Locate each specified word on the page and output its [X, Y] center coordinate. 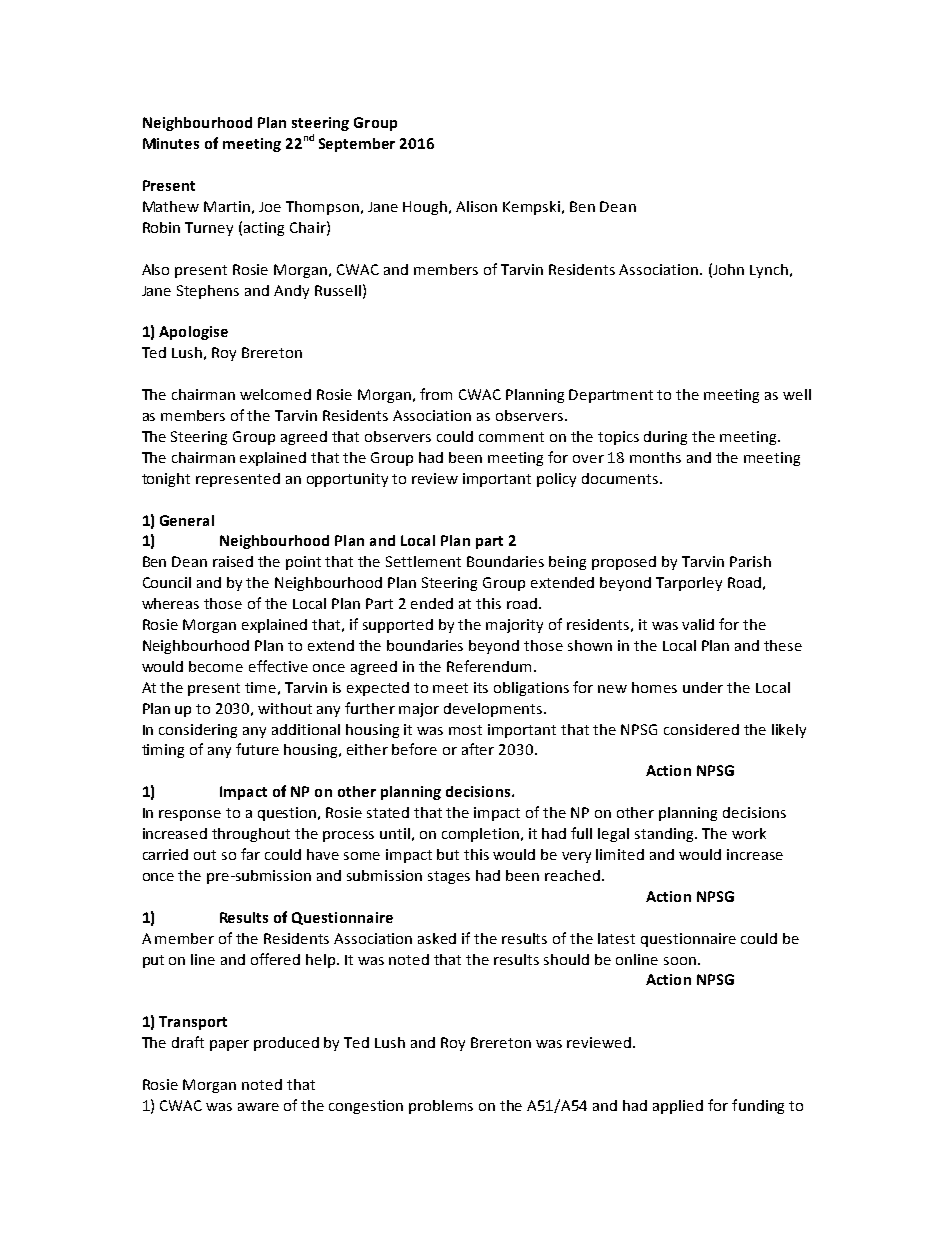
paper [229, 1045]
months [655, 457]
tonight [166, 480]
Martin [227, 206]
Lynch [769, 271]
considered [701, 729]
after [478, 749]
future [257, 749]
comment [511, 437]
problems [441, 1107]
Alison [476, 206]
